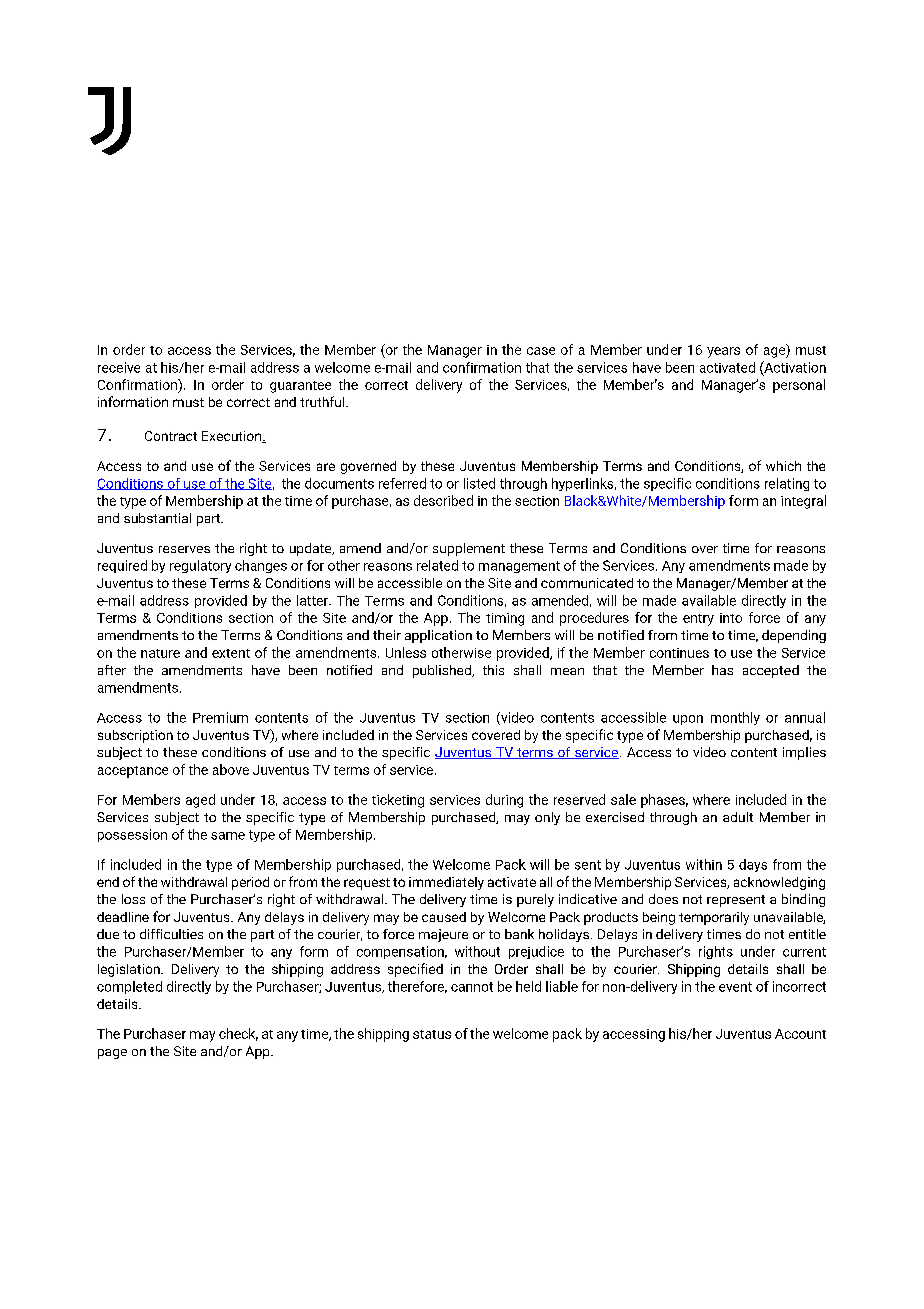 This screenshot has width=924, height=1309. Describe the element at coordinates (735, 718) in the screenshot. I see `monthly` at that location.
